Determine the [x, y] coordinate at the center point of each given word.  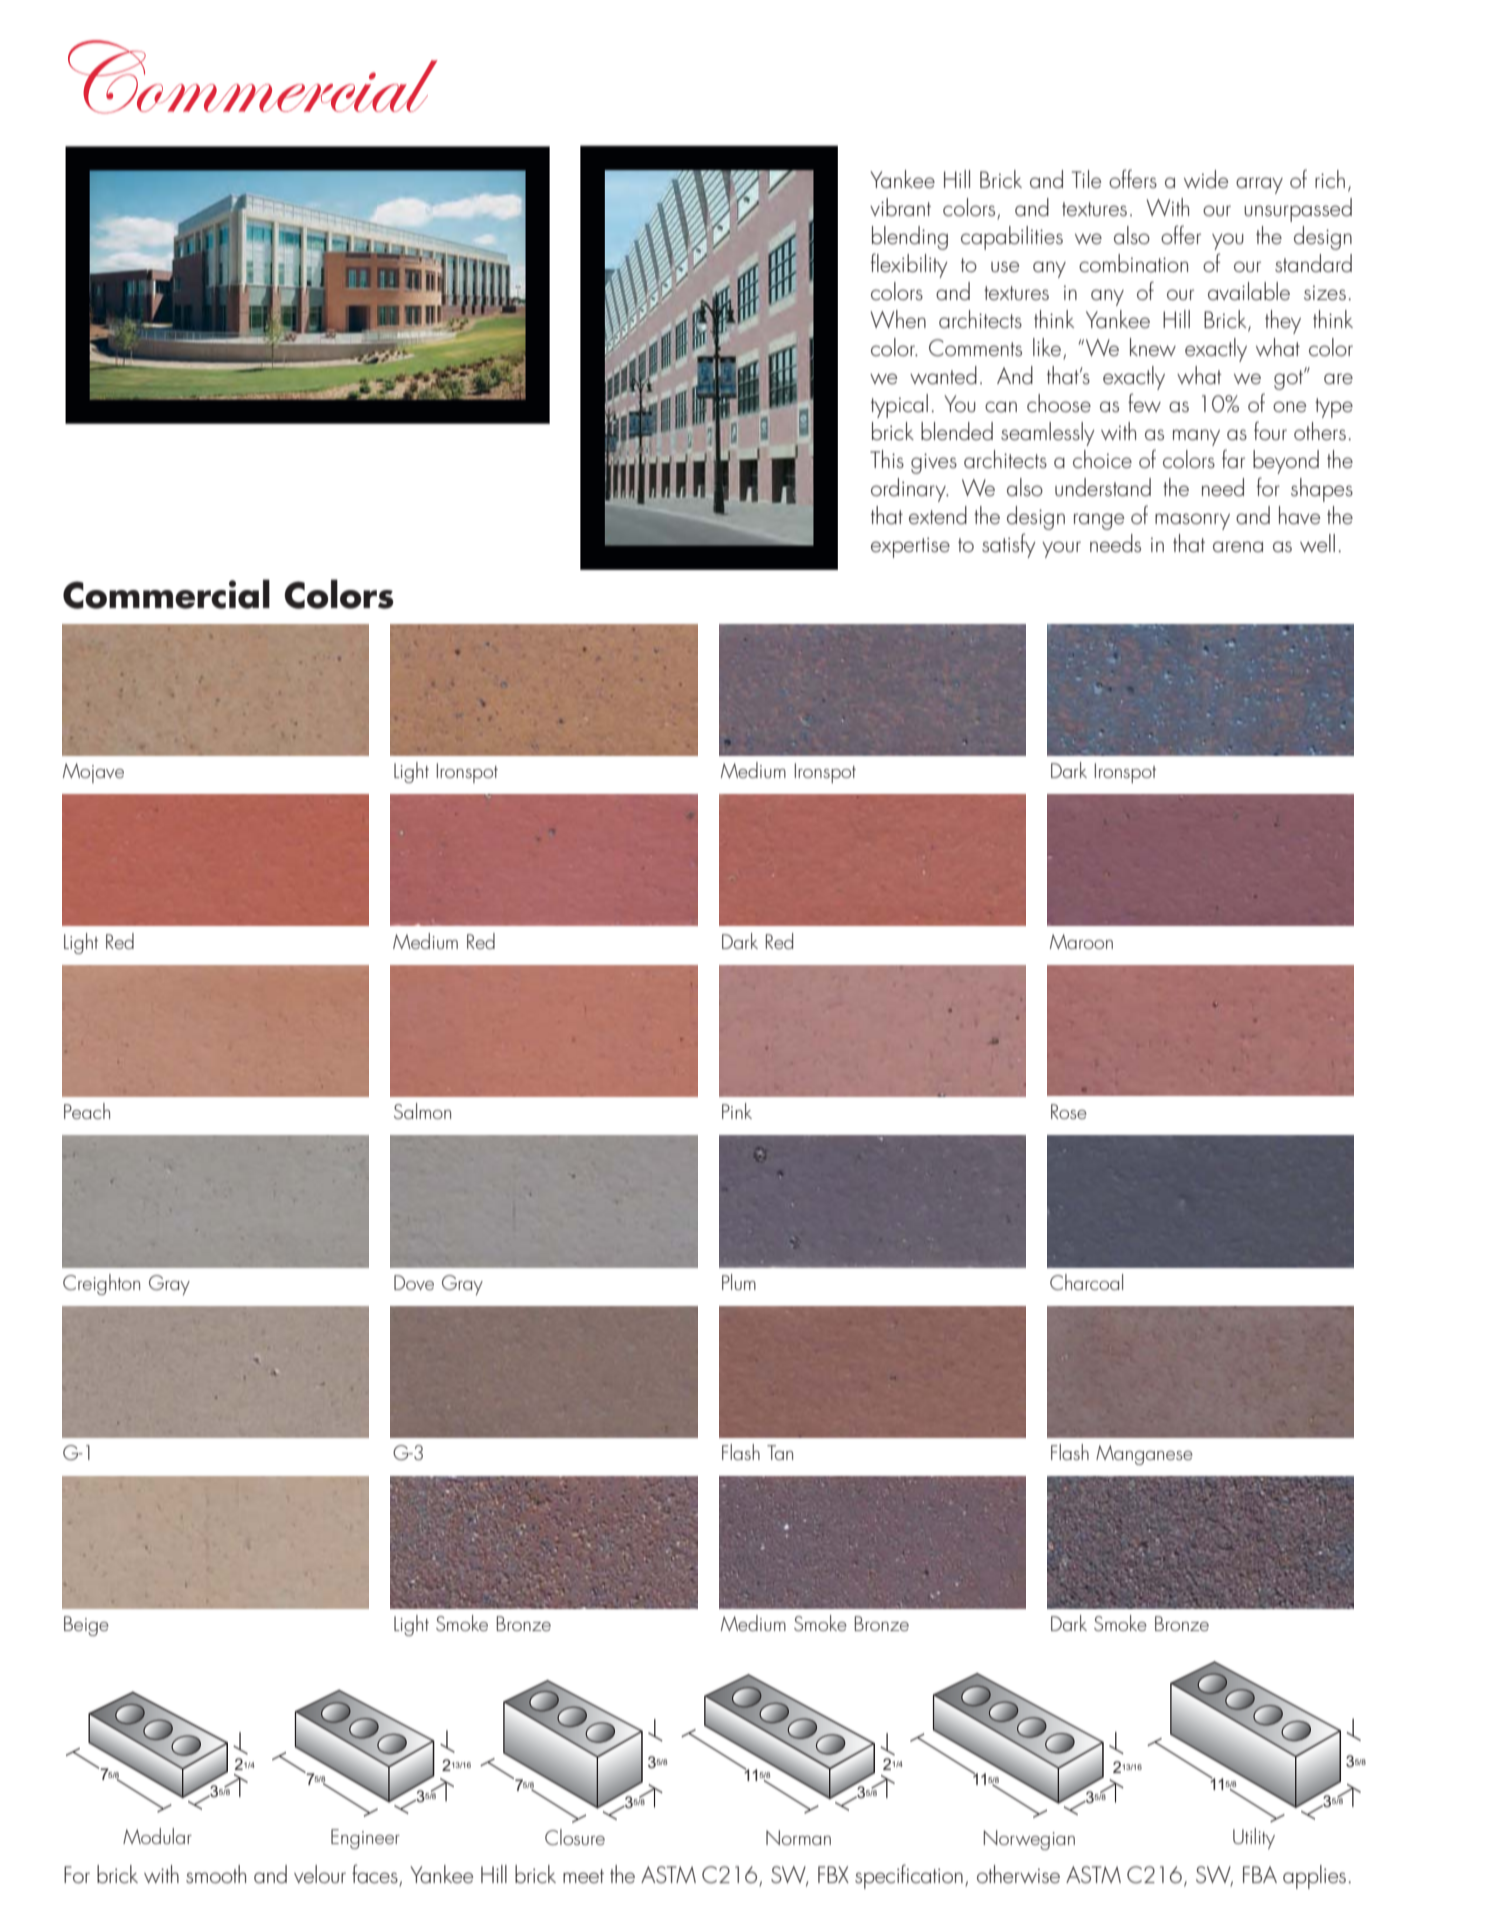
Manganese [1144, 1455]
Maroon [1081, 941]
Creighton [101, 1284]
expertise [910, 547]
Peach [87, 1111]
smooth [216, 1874]
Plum [739, 1282]
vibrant [900, 207]
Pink [737, 1111]
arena [1238, 546]
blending [910, 238]
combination [1133, 263]
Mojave [93, 773]
